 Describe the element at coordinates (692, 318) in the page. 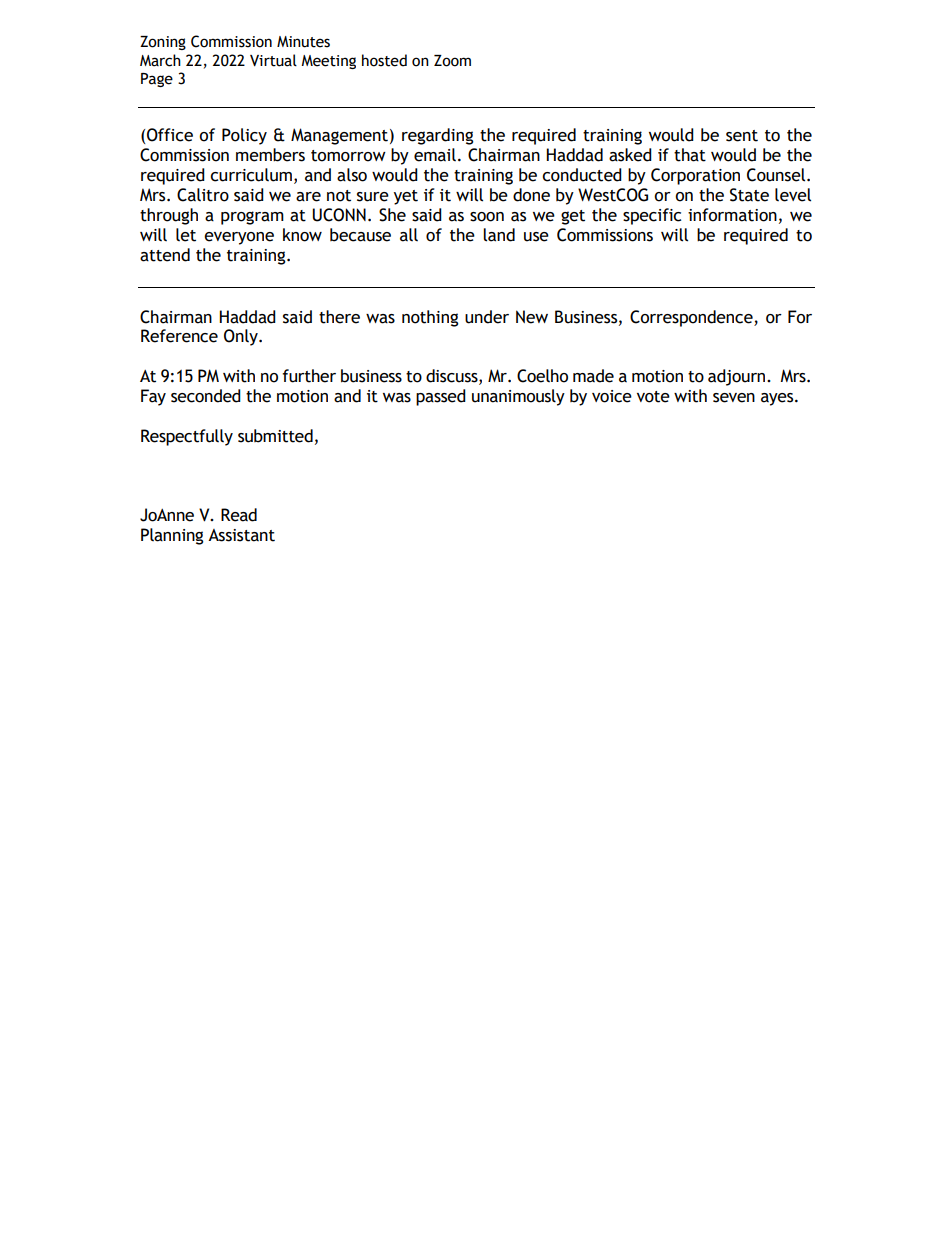

I see `Correspondence` at that location.
